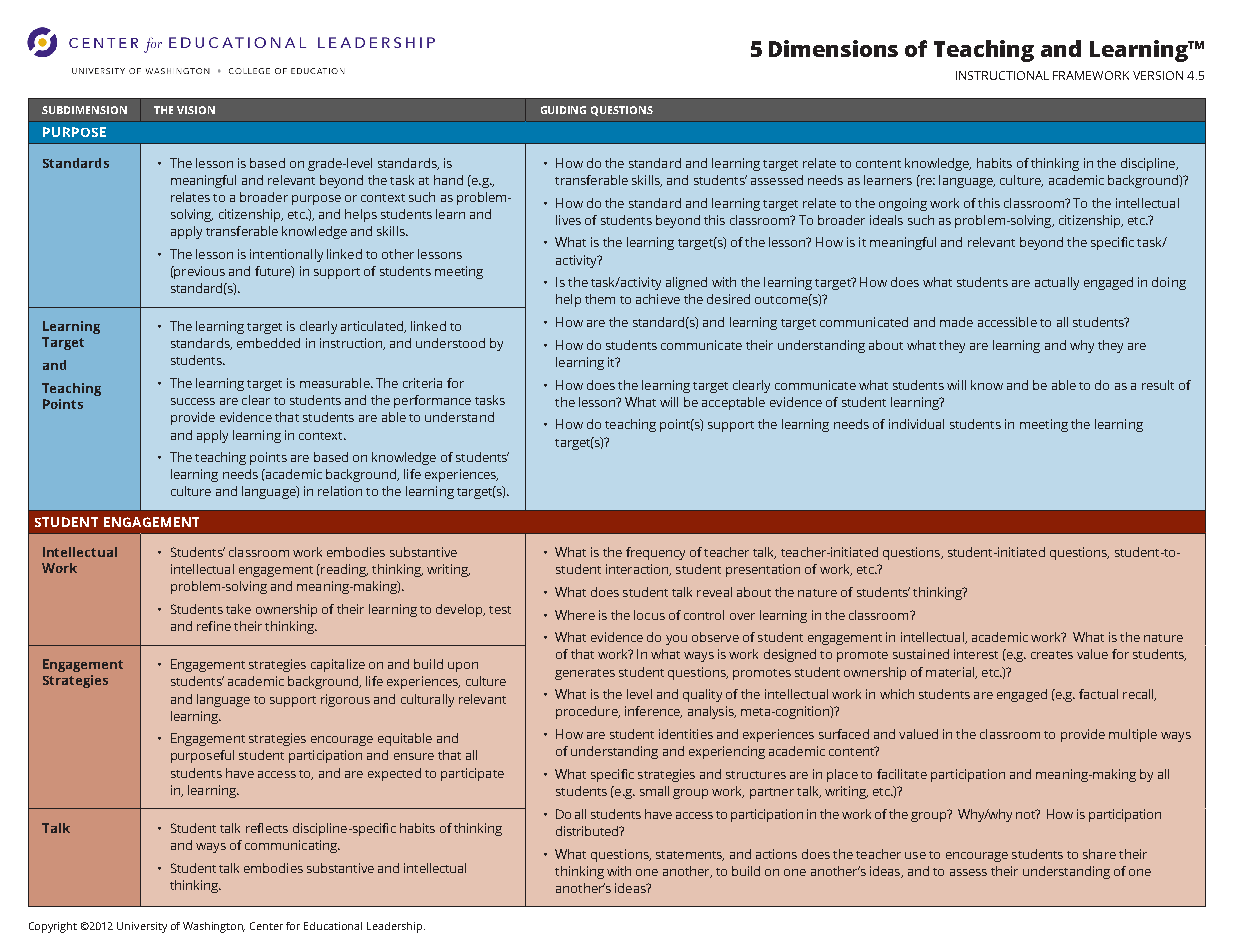 The image size is (1233, 952). What do you see at coordinates (268, 343) in the screenshot?
I see `embedded` at bounding box center [268, 343].
